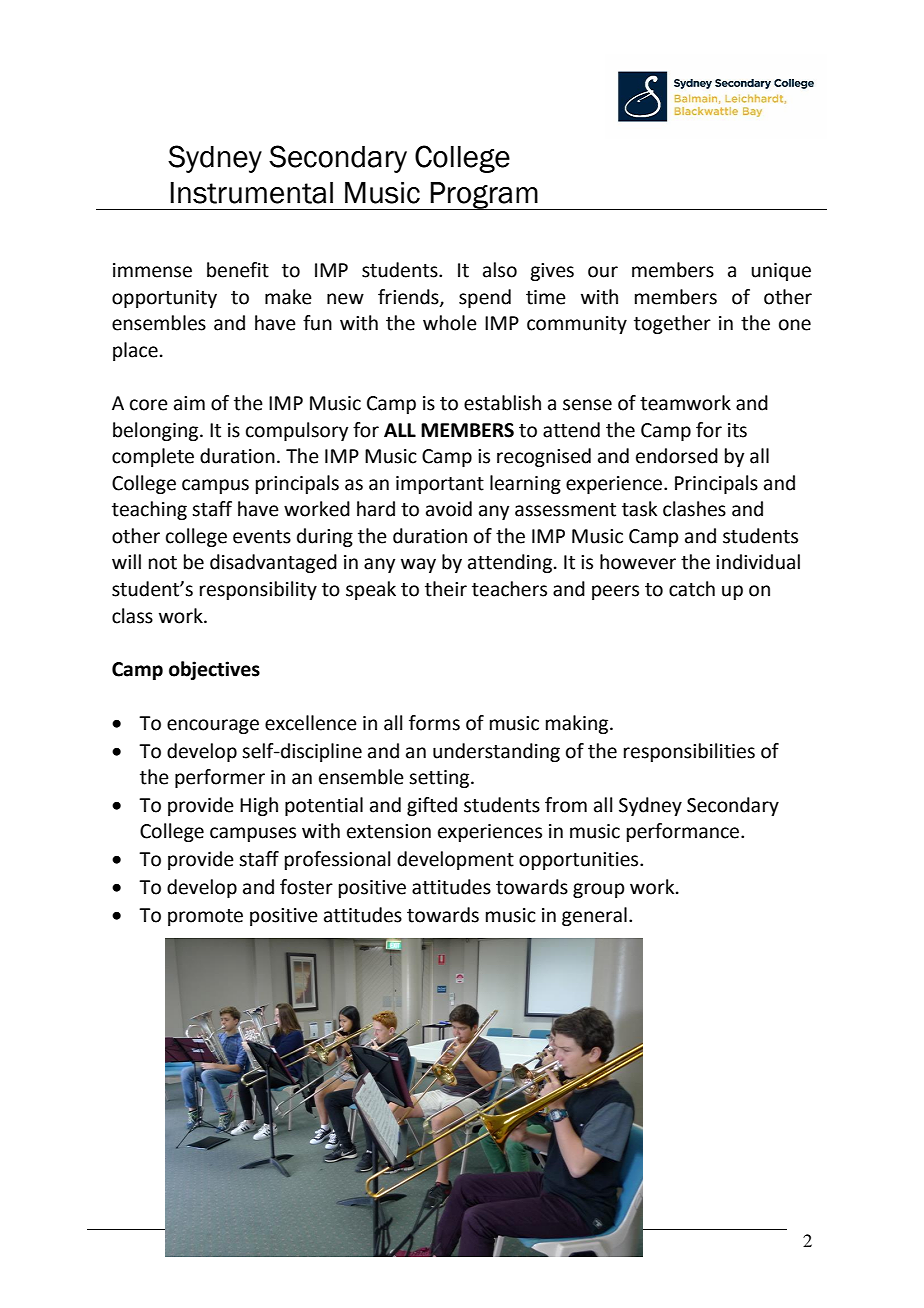  Describe the element at coordinates (781, 272) in the screenshot. I see `unique` at that location.
